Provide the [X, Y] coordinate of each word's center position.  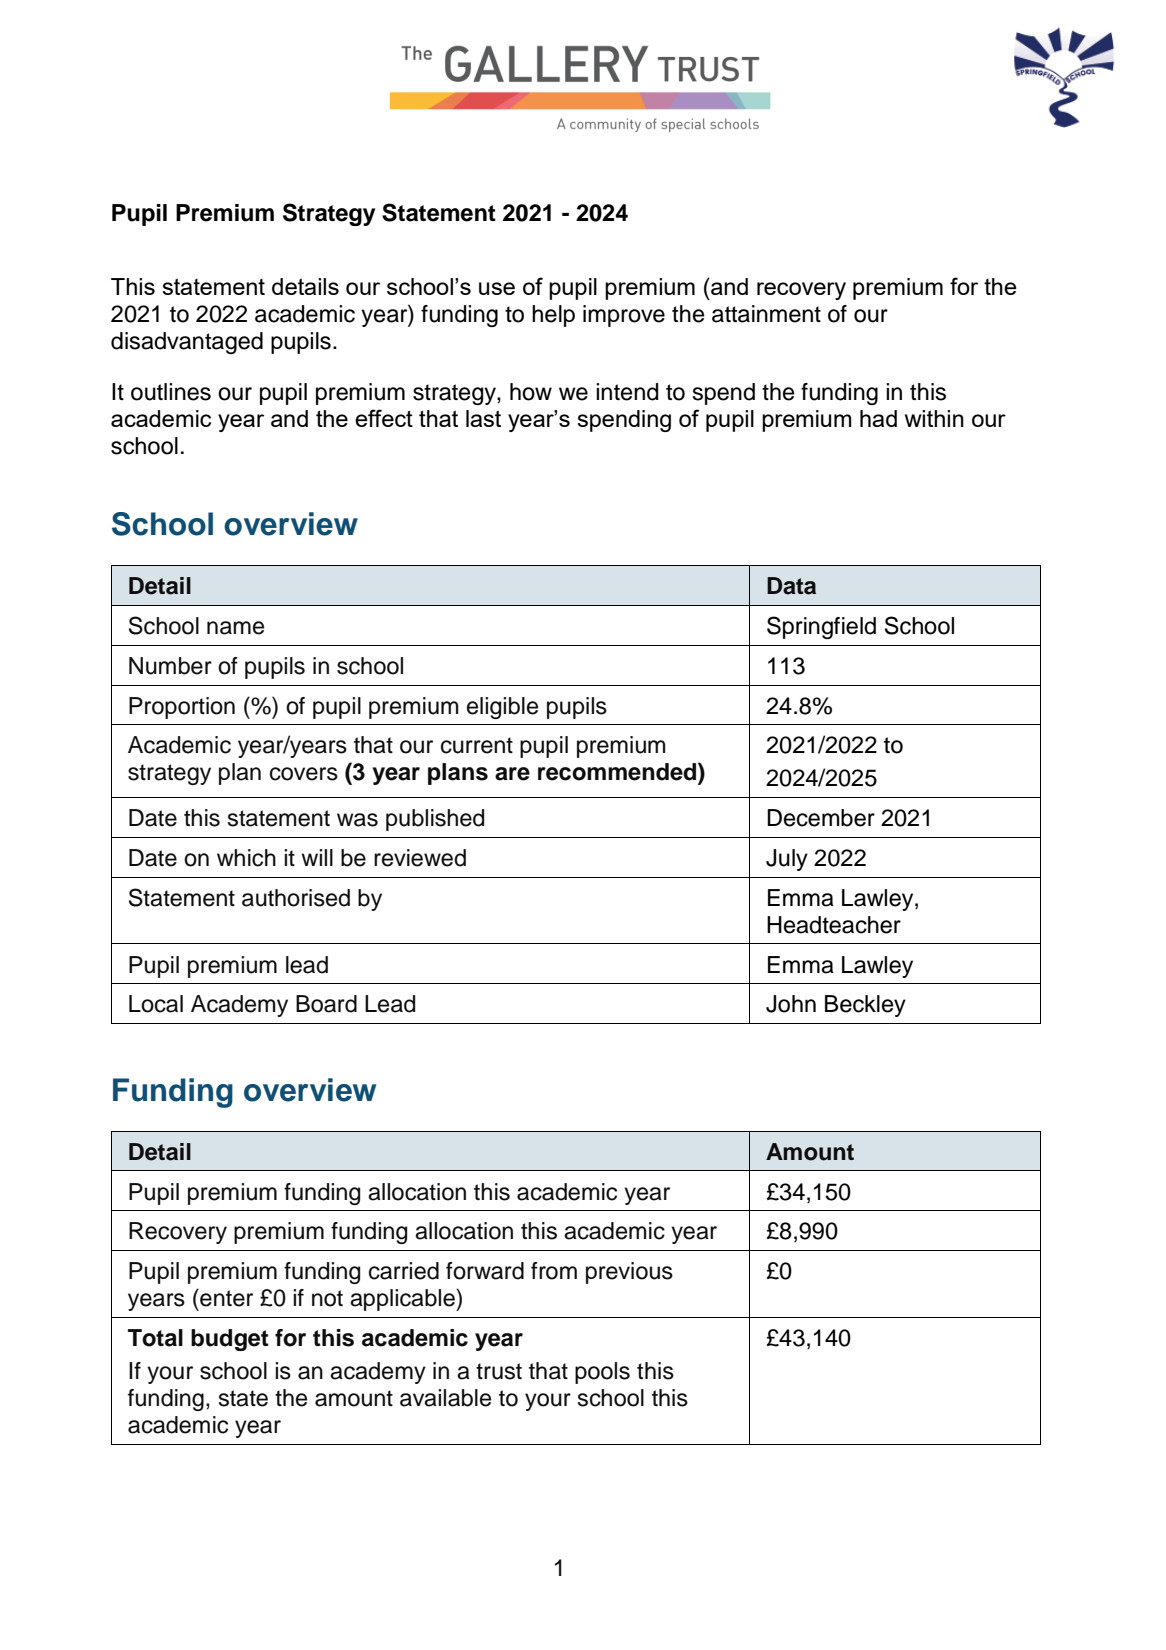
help [553, 316]
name [235, 628]
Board [326, 1004]
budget [230, 1340]
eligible [502, 708]
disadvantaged [187, 343]
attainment [766, 314]
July [787, 860]
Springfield [821, 627]
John [791, 1004]
